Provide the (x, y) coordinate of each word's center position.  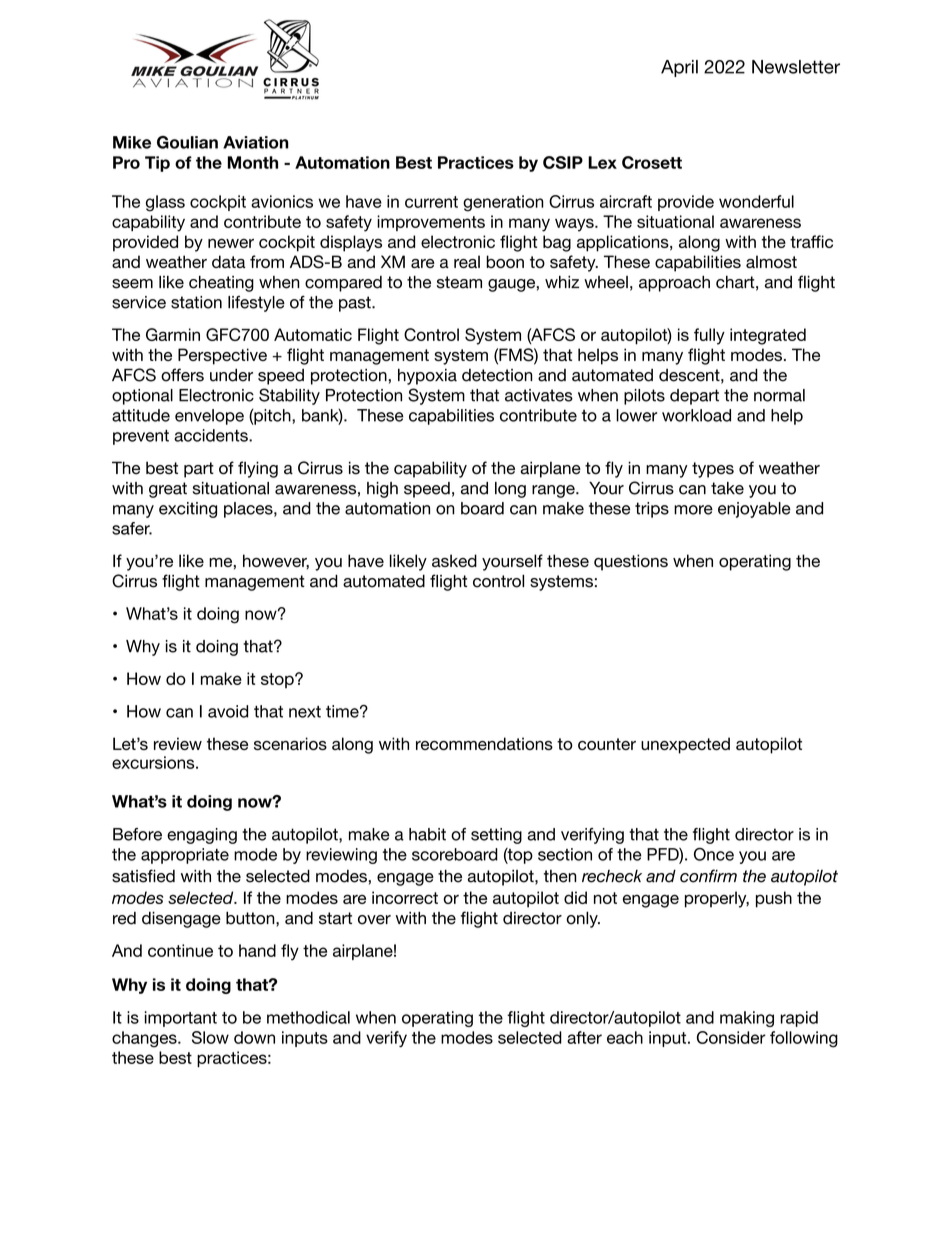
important (181, 1019)
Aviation (256, 142)
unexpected (685, 745)
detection (497, 375)
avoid (228, 711)
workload (696, 415)
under (231, 375)
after (584, 1037)
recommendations (484, 743)
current (431, 202)
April (679, 68)
